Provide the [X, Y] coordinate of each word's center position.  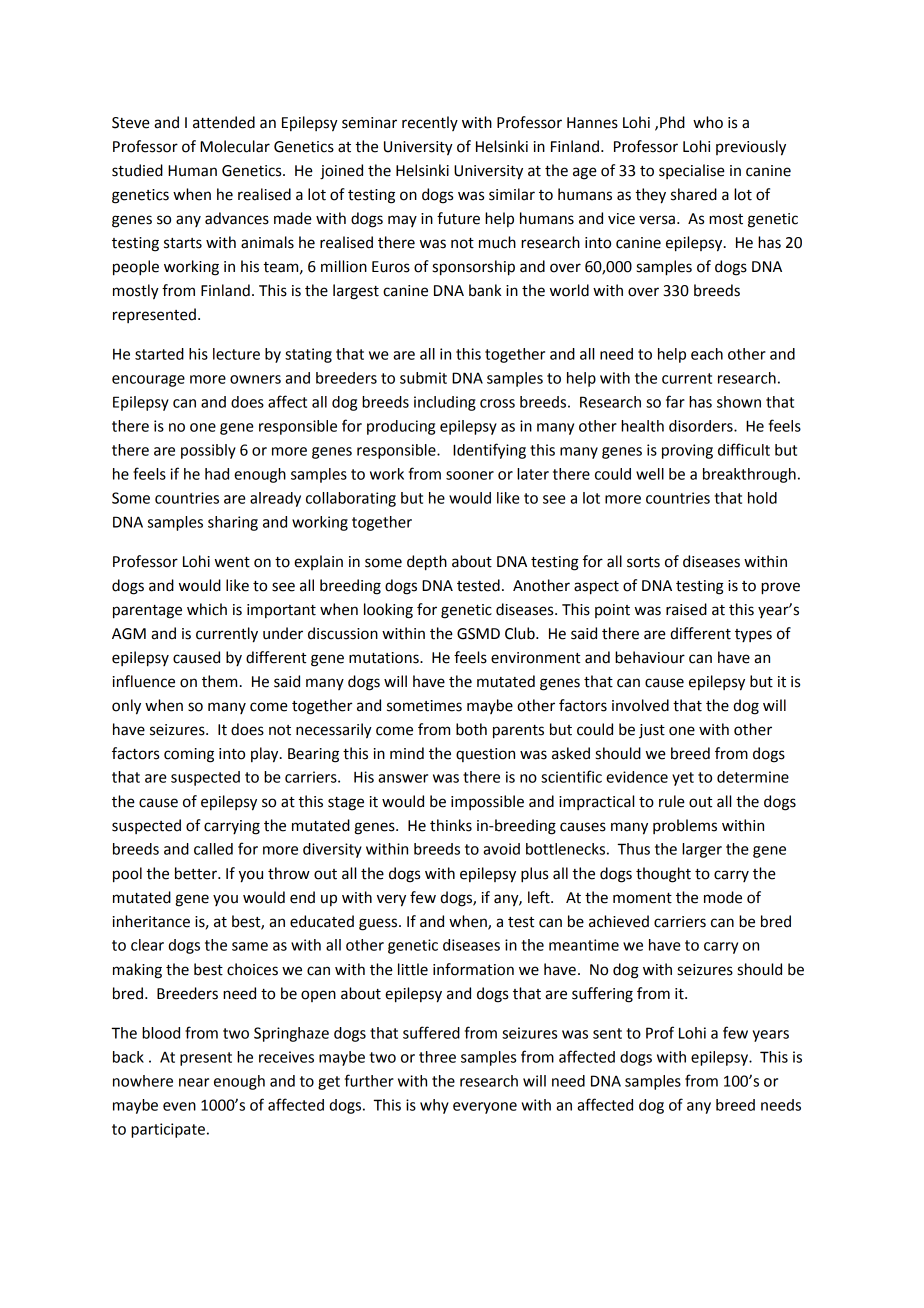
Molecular [235, 146]
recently [430, 123]
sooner [470, 475]
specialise [692, 171]
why [434, 1106]
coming [189, 755]
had [217, 474]
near [194, 1082]
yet [683, 779]
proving [687, 451]
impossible [487, 802]
